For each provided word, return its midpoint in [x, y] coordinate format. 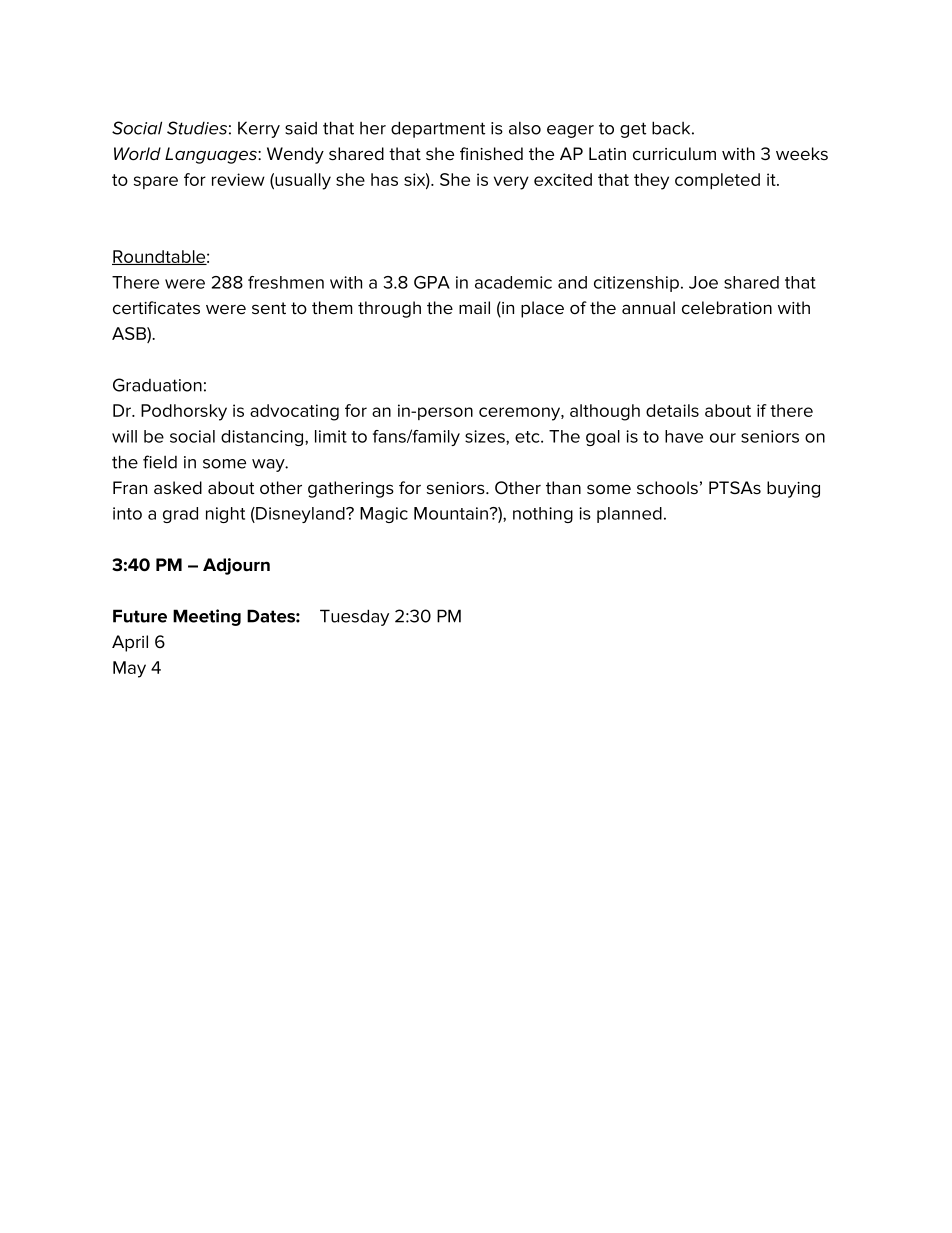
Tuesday [354, 617]
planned [629, 515]
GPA [432, 282]
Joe [703, 282]
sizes [486, 436]
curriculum [674, 154]
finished [491, 154]
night [225, 515]
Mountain [451, 513]
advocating [294, 412]
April [130, 643]
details [672, 410]
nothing [543, 515]
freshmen [286, 282]
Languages [212, 155]
